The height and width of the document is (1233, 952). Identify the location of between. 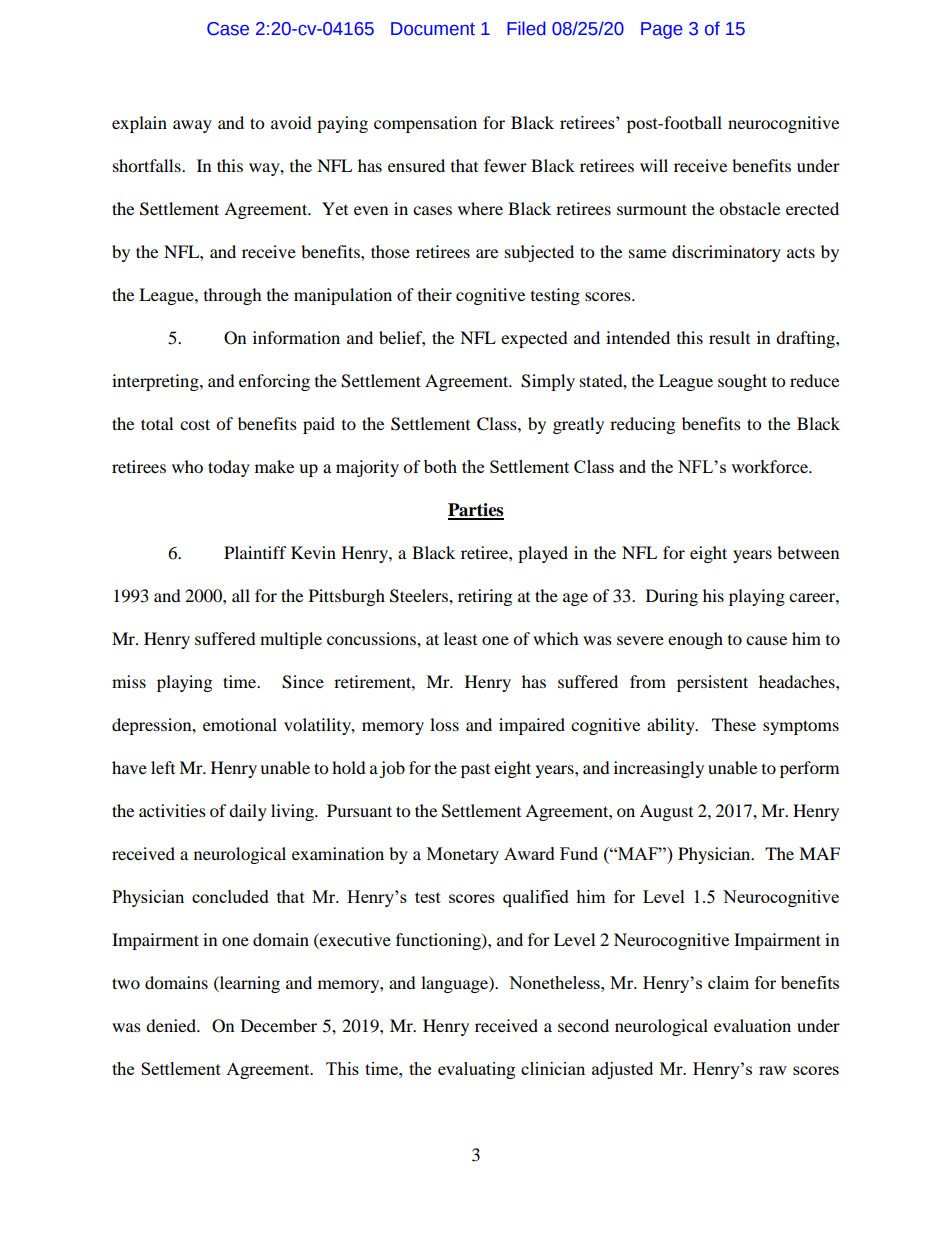
(808, 552).
